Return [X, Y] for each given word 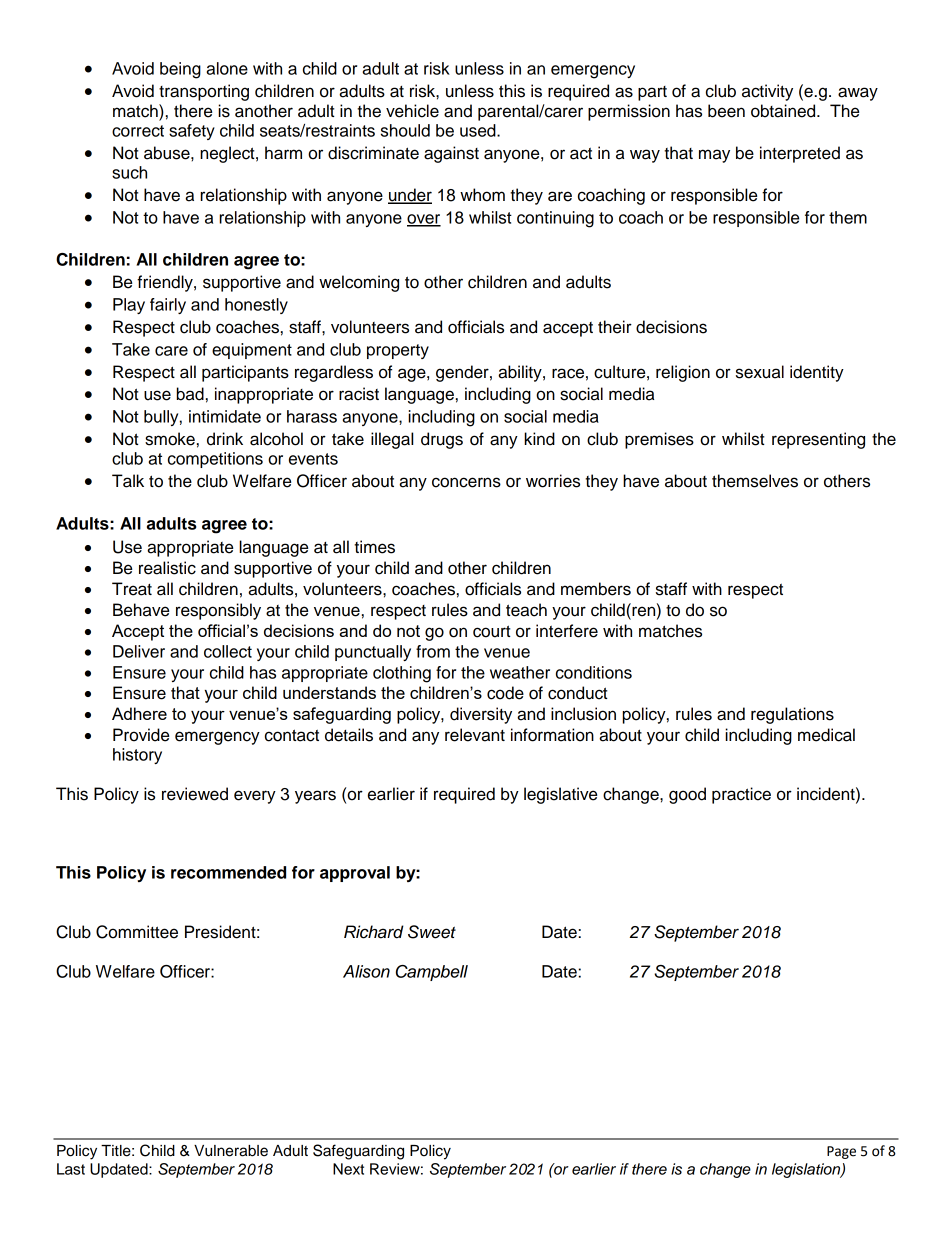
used [479, 130]
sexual [760, 372]
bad [190, 394]
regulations [792, 715]
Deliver [139, 651]
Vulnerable [231, 1151]
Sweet [432, 932]
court [492, 631]
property [398, 351]
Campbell [432, 973]
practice [741, 795]
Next [348, 1169]
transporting [204, 92]
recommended [228, 872]
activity [767, 92]
